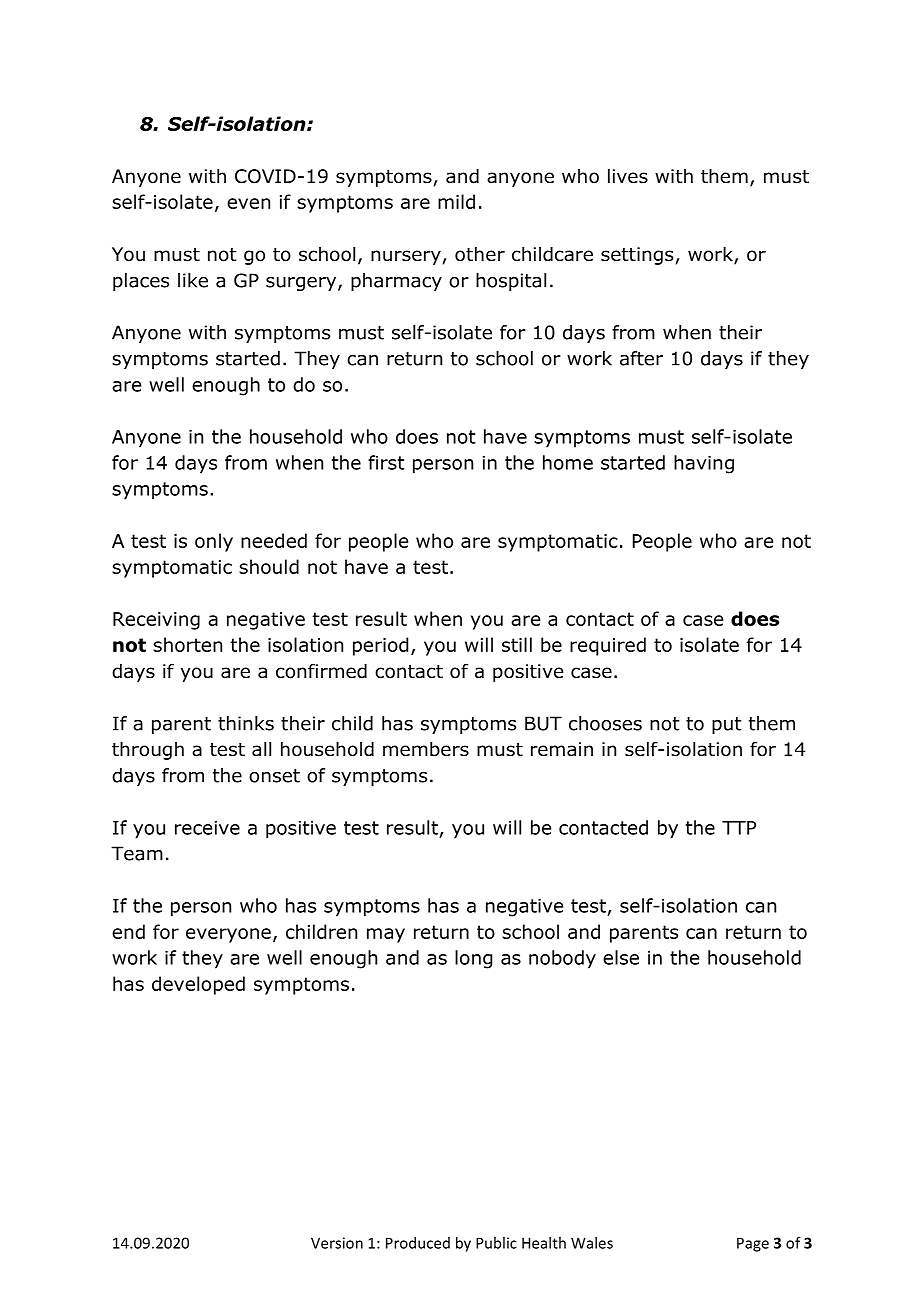 The width and height of the page is (924, 1308). What do you see at coordinates (704, 464) in the page?
I see `having` at bounding box center [704, 464].
